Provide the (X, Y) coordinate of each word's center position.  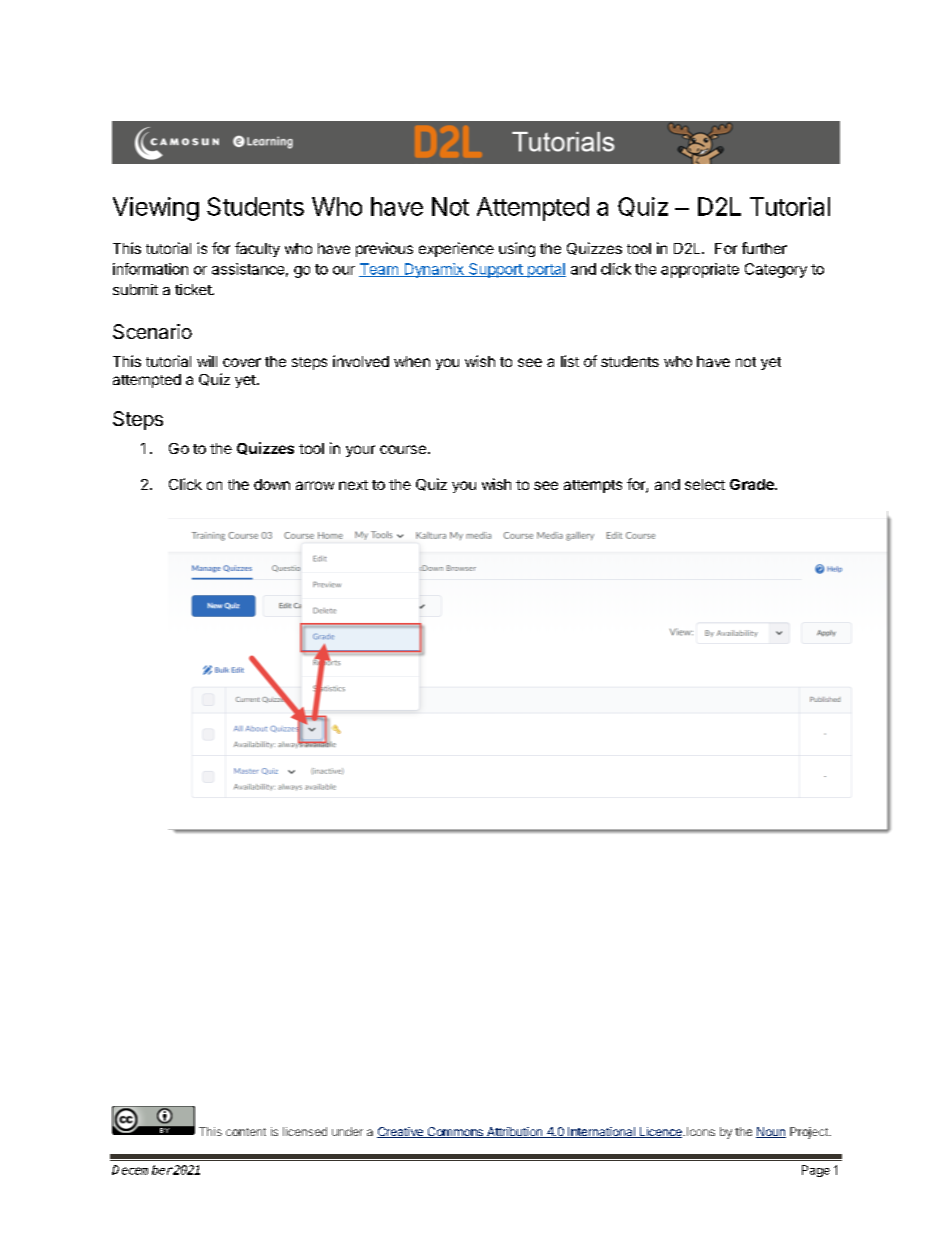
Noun (771, 1132)
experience (456, 249)
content (246, 1132)
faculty (257, 249)
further (764, 248)
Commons (455, 1132)
